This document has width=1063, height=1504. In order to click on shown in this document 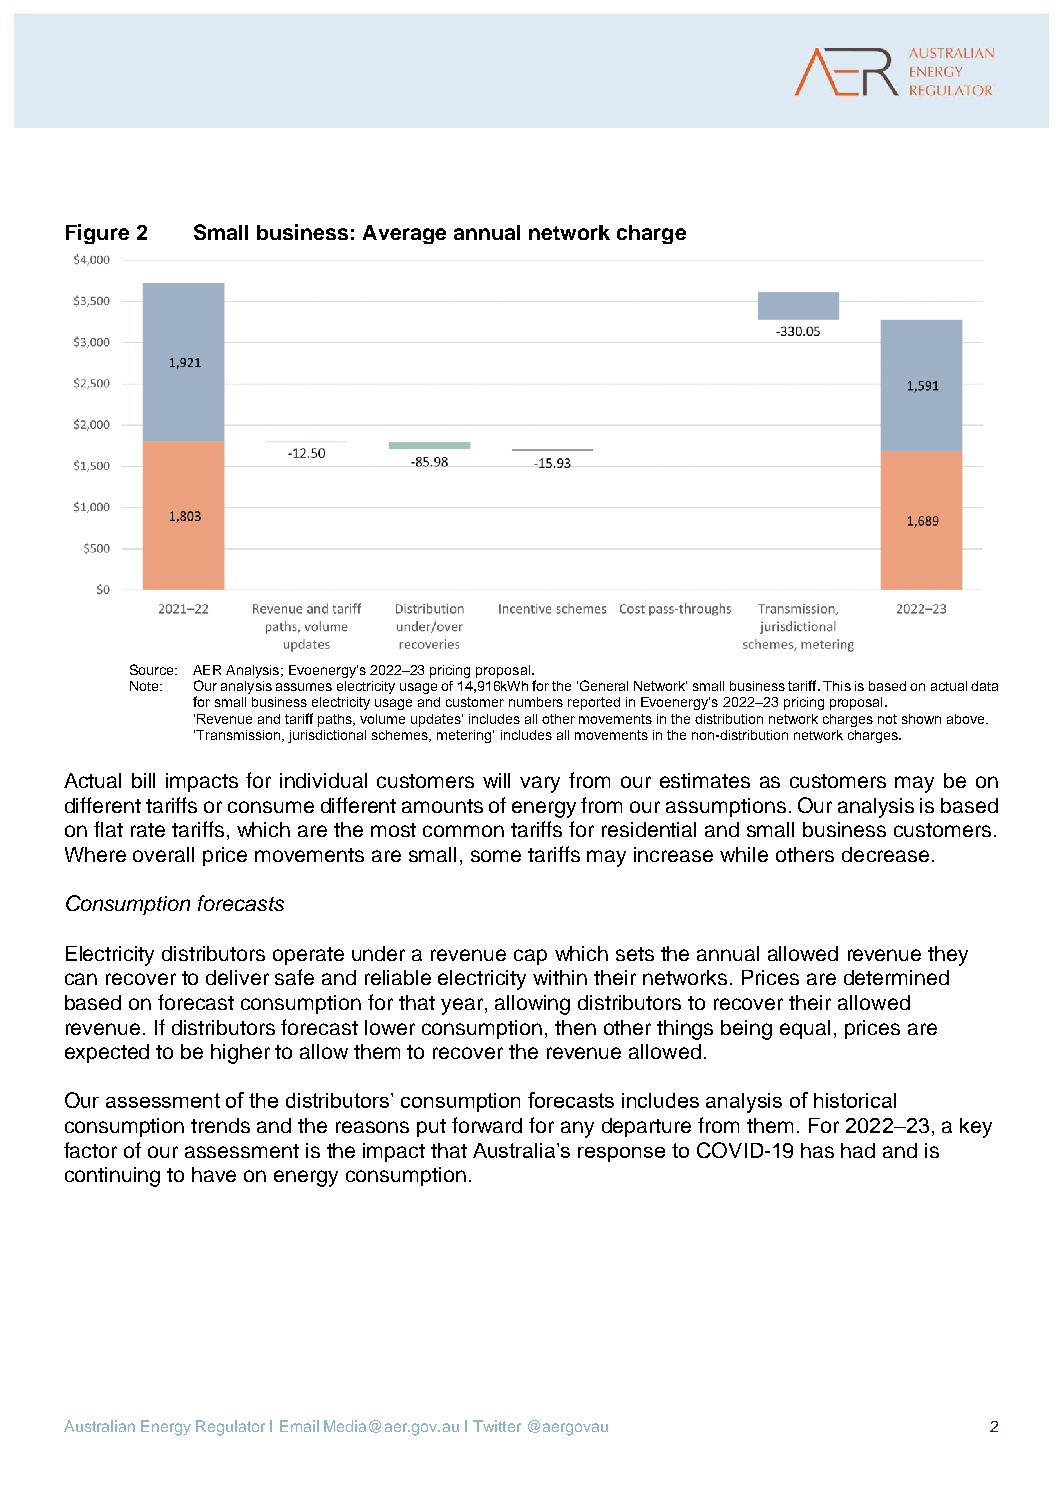, I will do `click(921, 719)`.
